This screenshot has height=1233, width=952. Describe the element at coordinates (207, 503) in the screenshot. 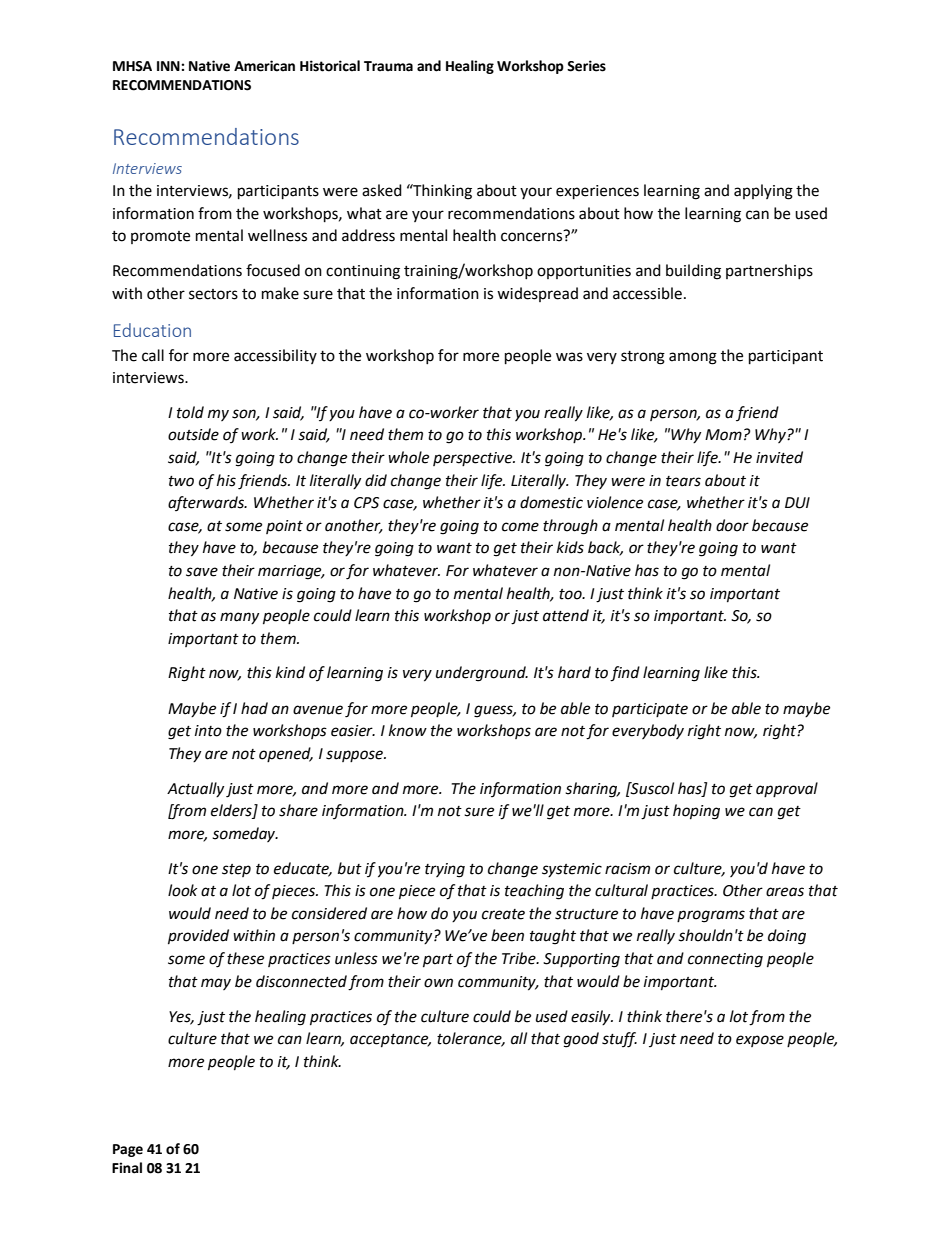

I see `afterwards` at that location.
